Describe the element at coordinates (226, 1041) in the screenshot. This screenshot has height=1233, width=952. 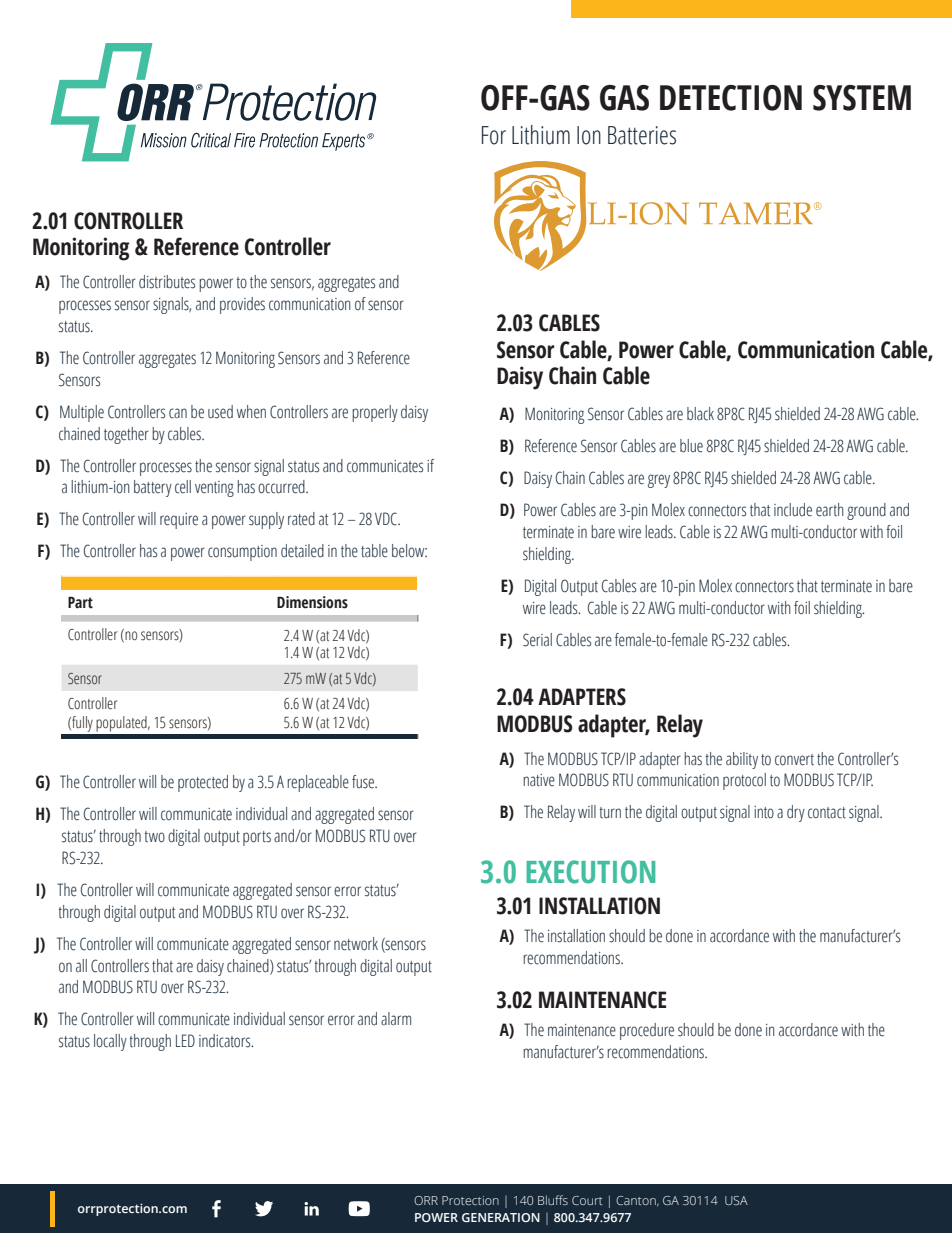
I see `indicators` at that location.
